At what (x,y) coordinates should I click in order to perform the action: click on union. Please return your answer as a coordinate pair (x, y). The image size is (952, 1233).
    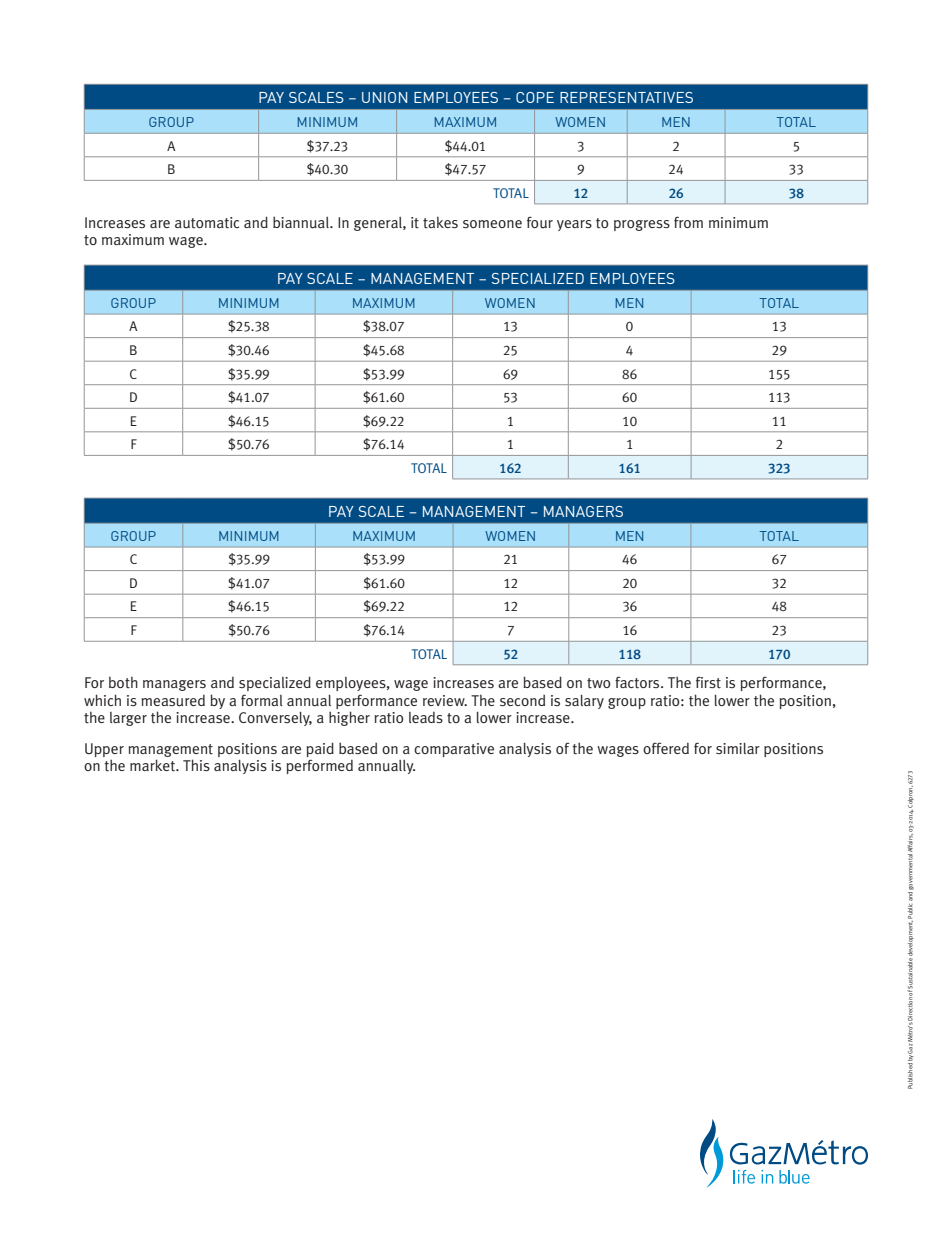
    Looking at the image, I should click on (384, 97).
